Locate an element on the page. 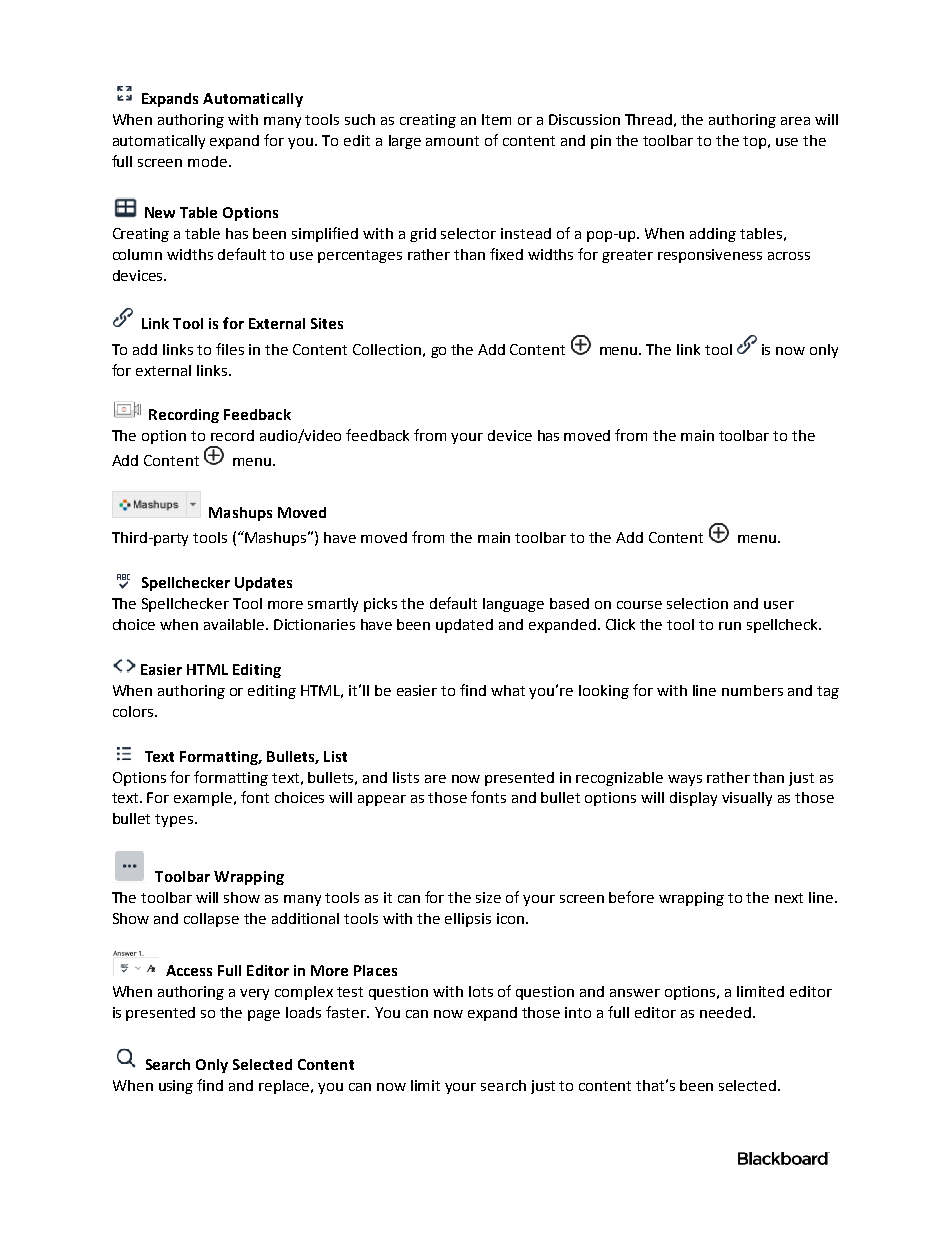 The image size is (952, 1233). mode is located at coordinates (209, 161).
